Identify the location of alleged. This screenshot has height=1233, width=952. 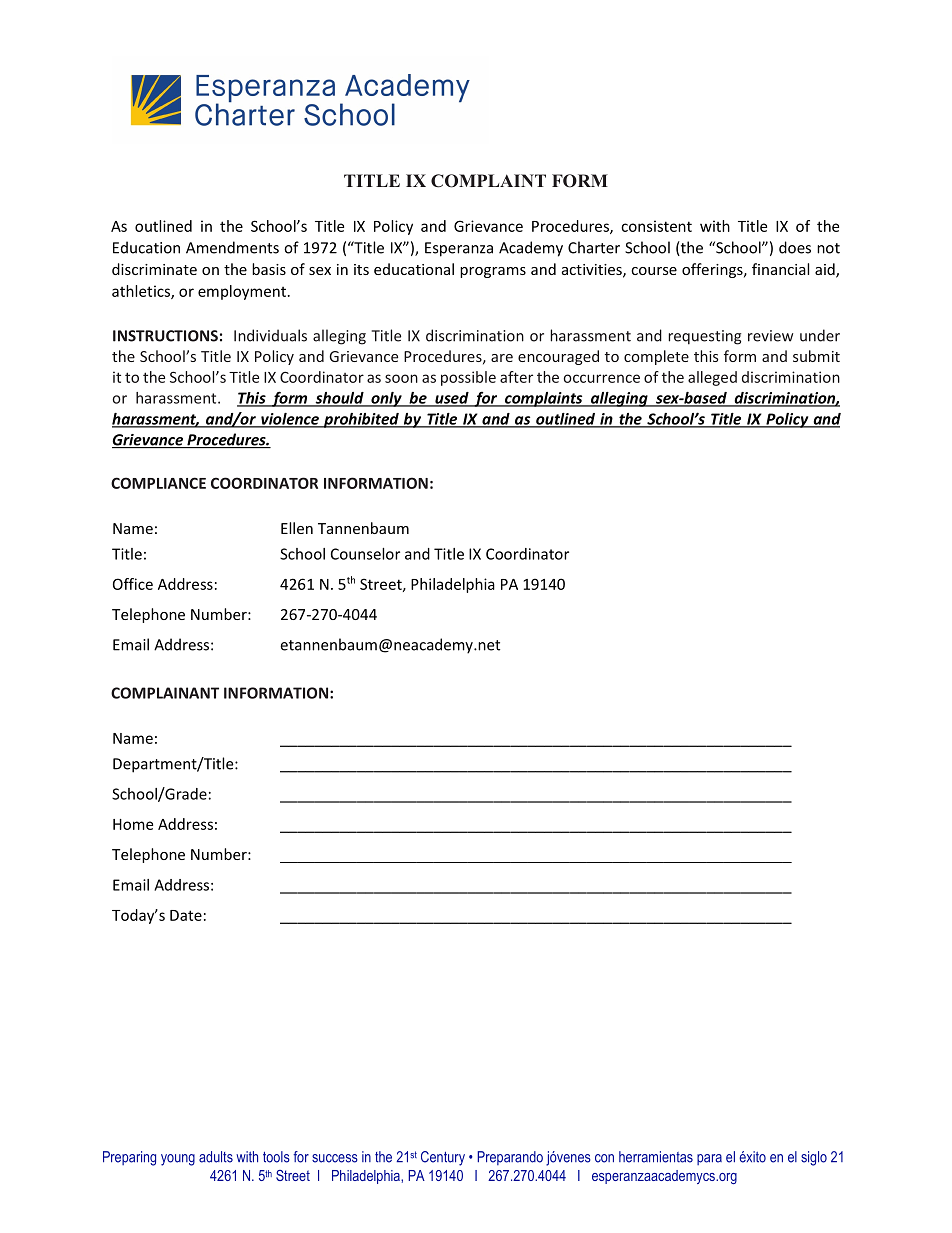
(712, 378).
